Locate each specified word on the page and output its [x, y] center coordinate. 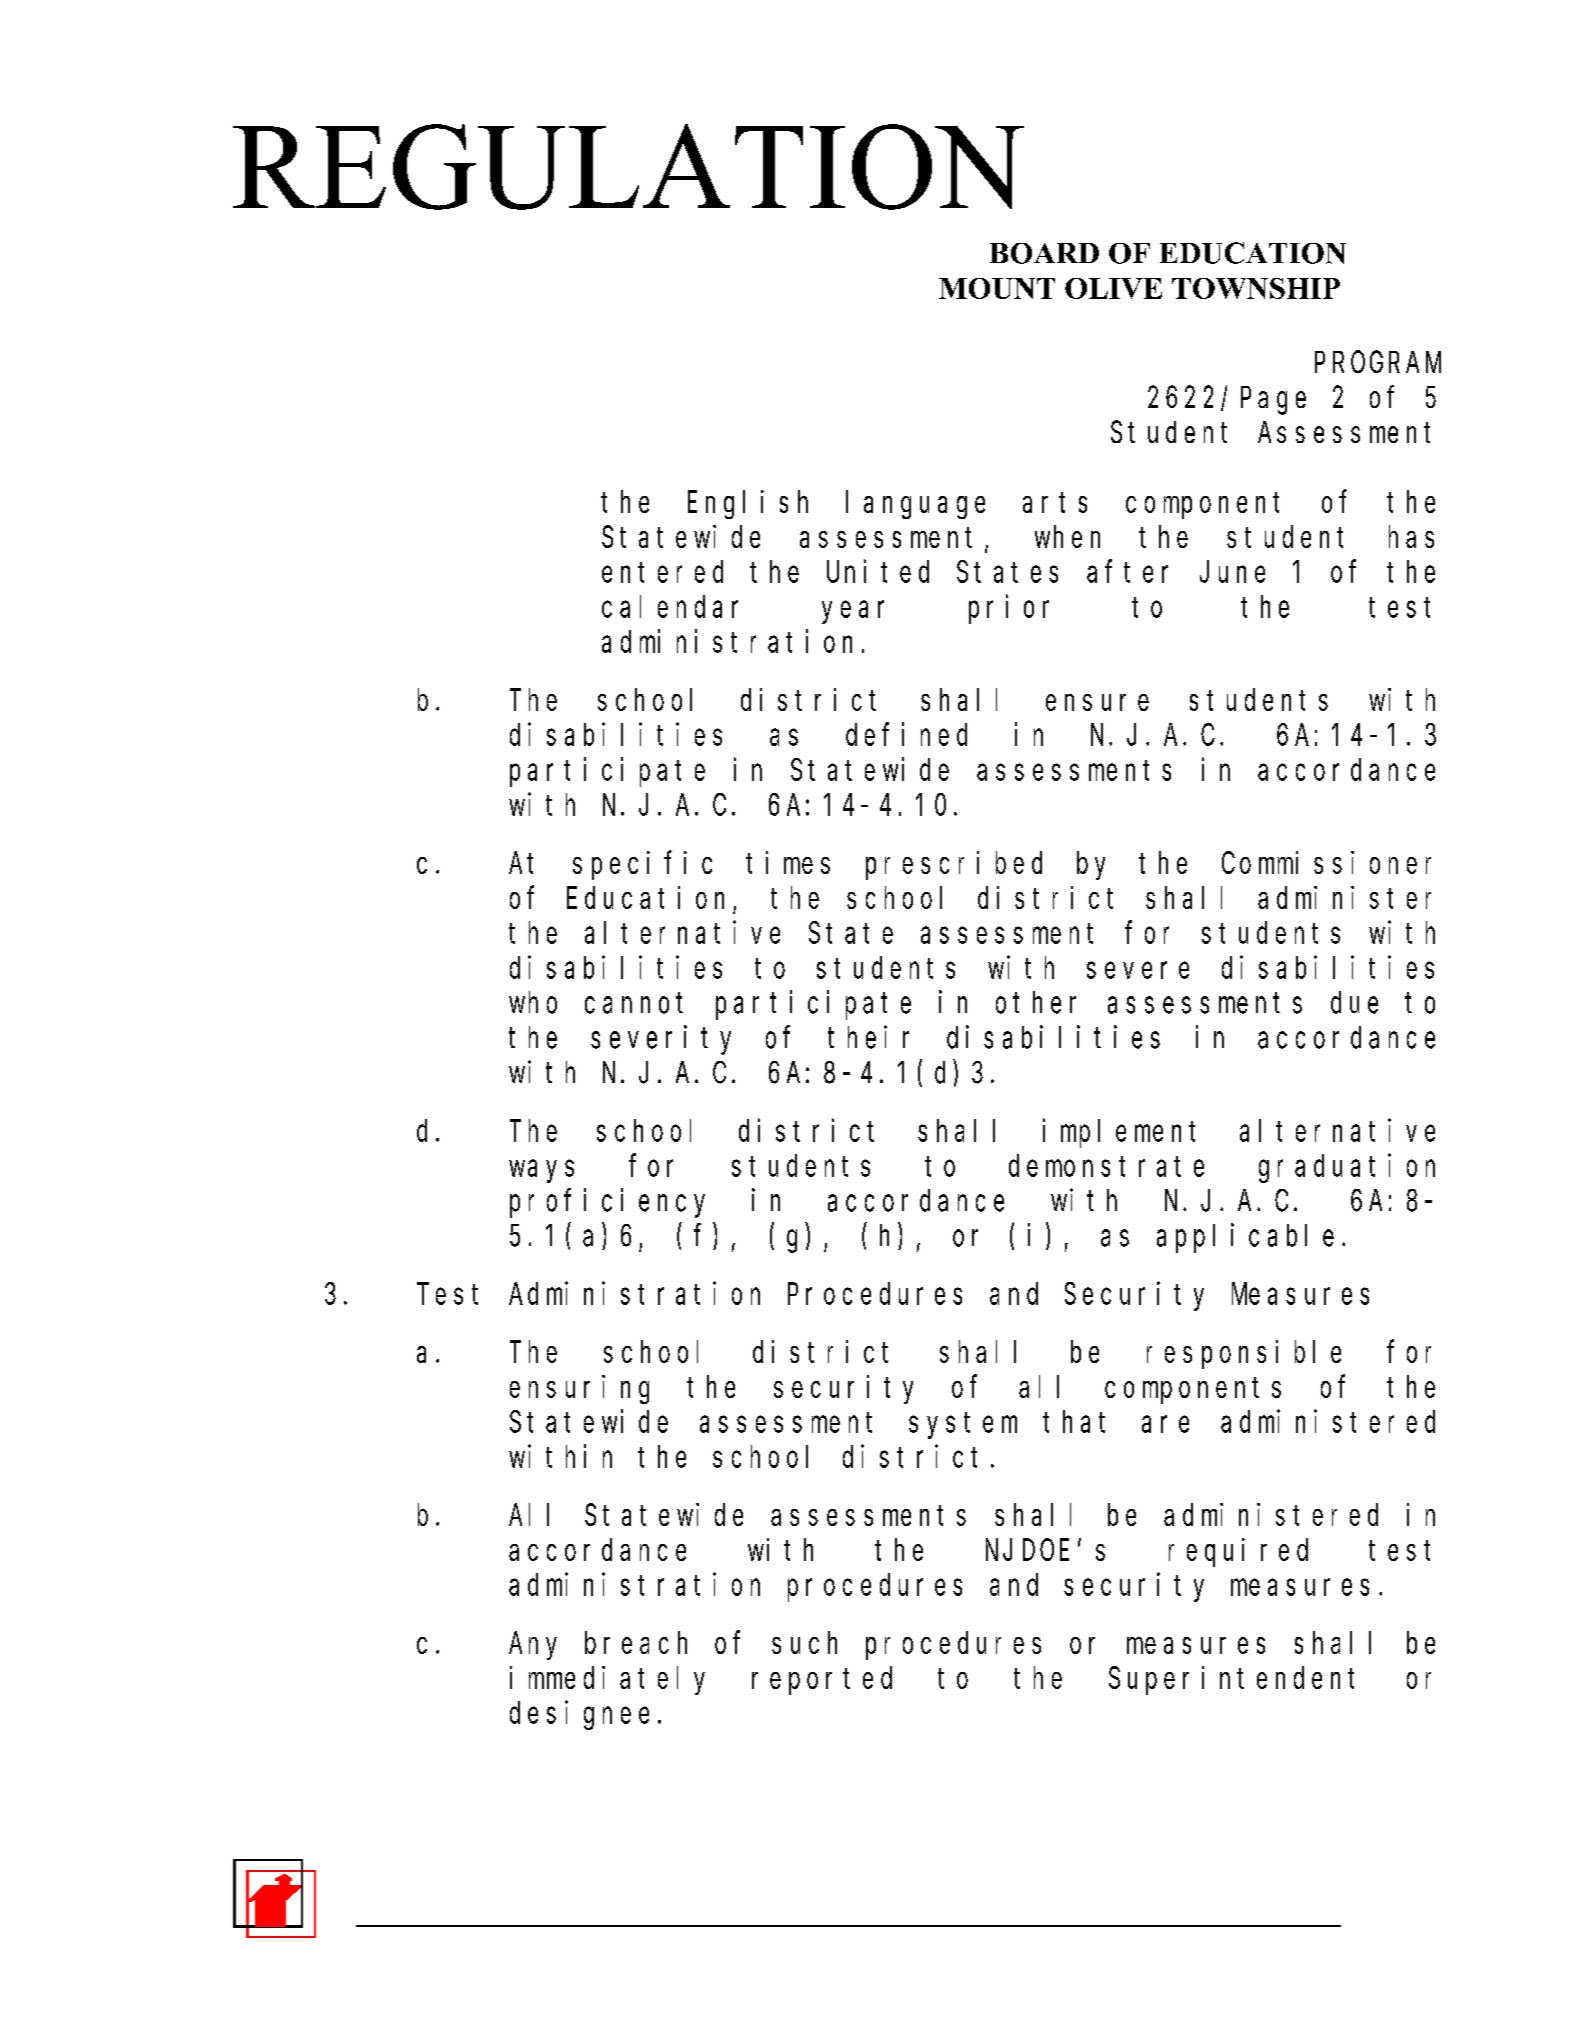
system [963, 1426]
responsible [1244, 1354]
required [1238, 1552]
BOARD [1044, 253]
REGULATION [628, 167]
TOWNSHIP [1256, 288]
